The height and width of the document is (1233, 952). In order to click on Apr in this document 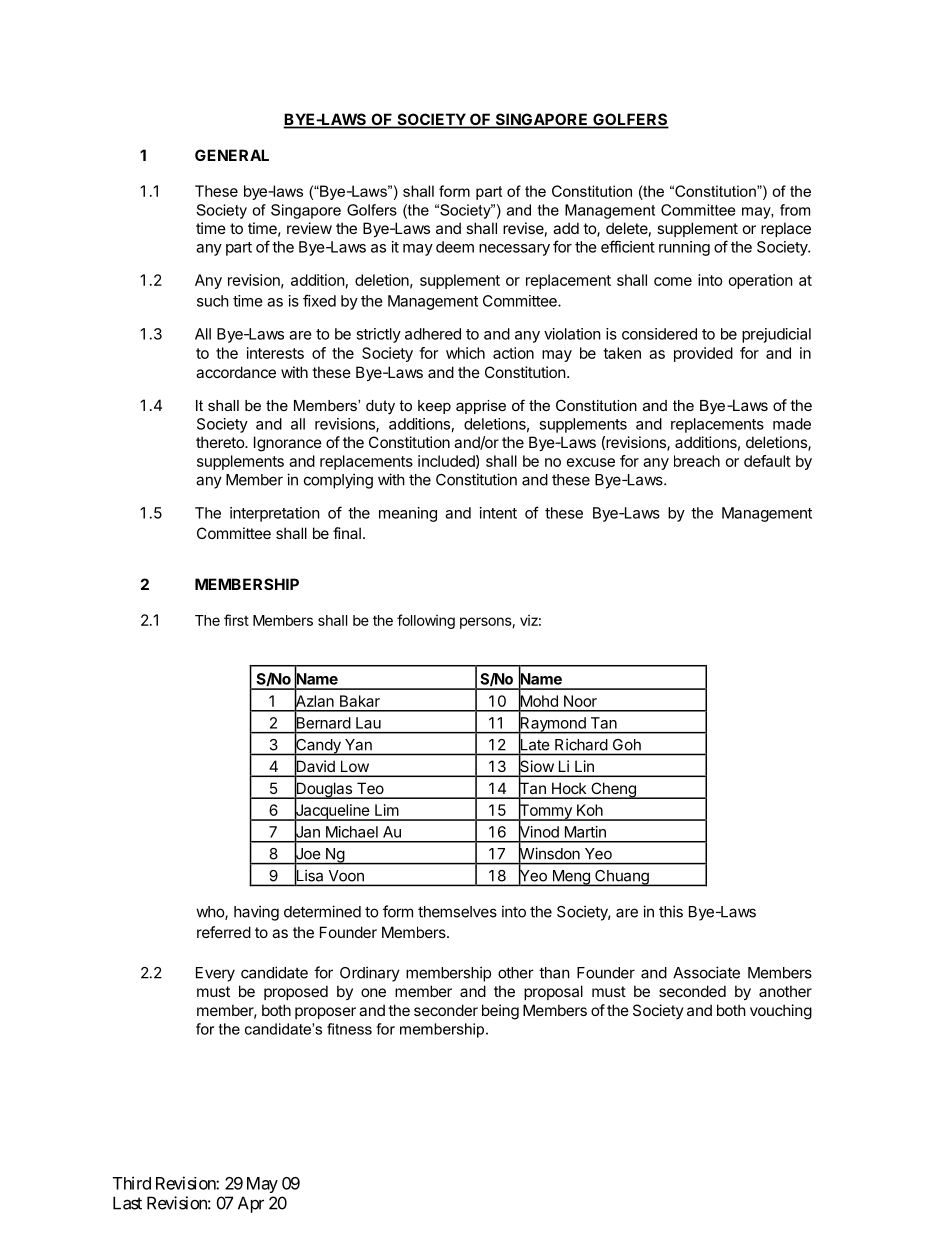, I will do `click(251, 1204)`.
